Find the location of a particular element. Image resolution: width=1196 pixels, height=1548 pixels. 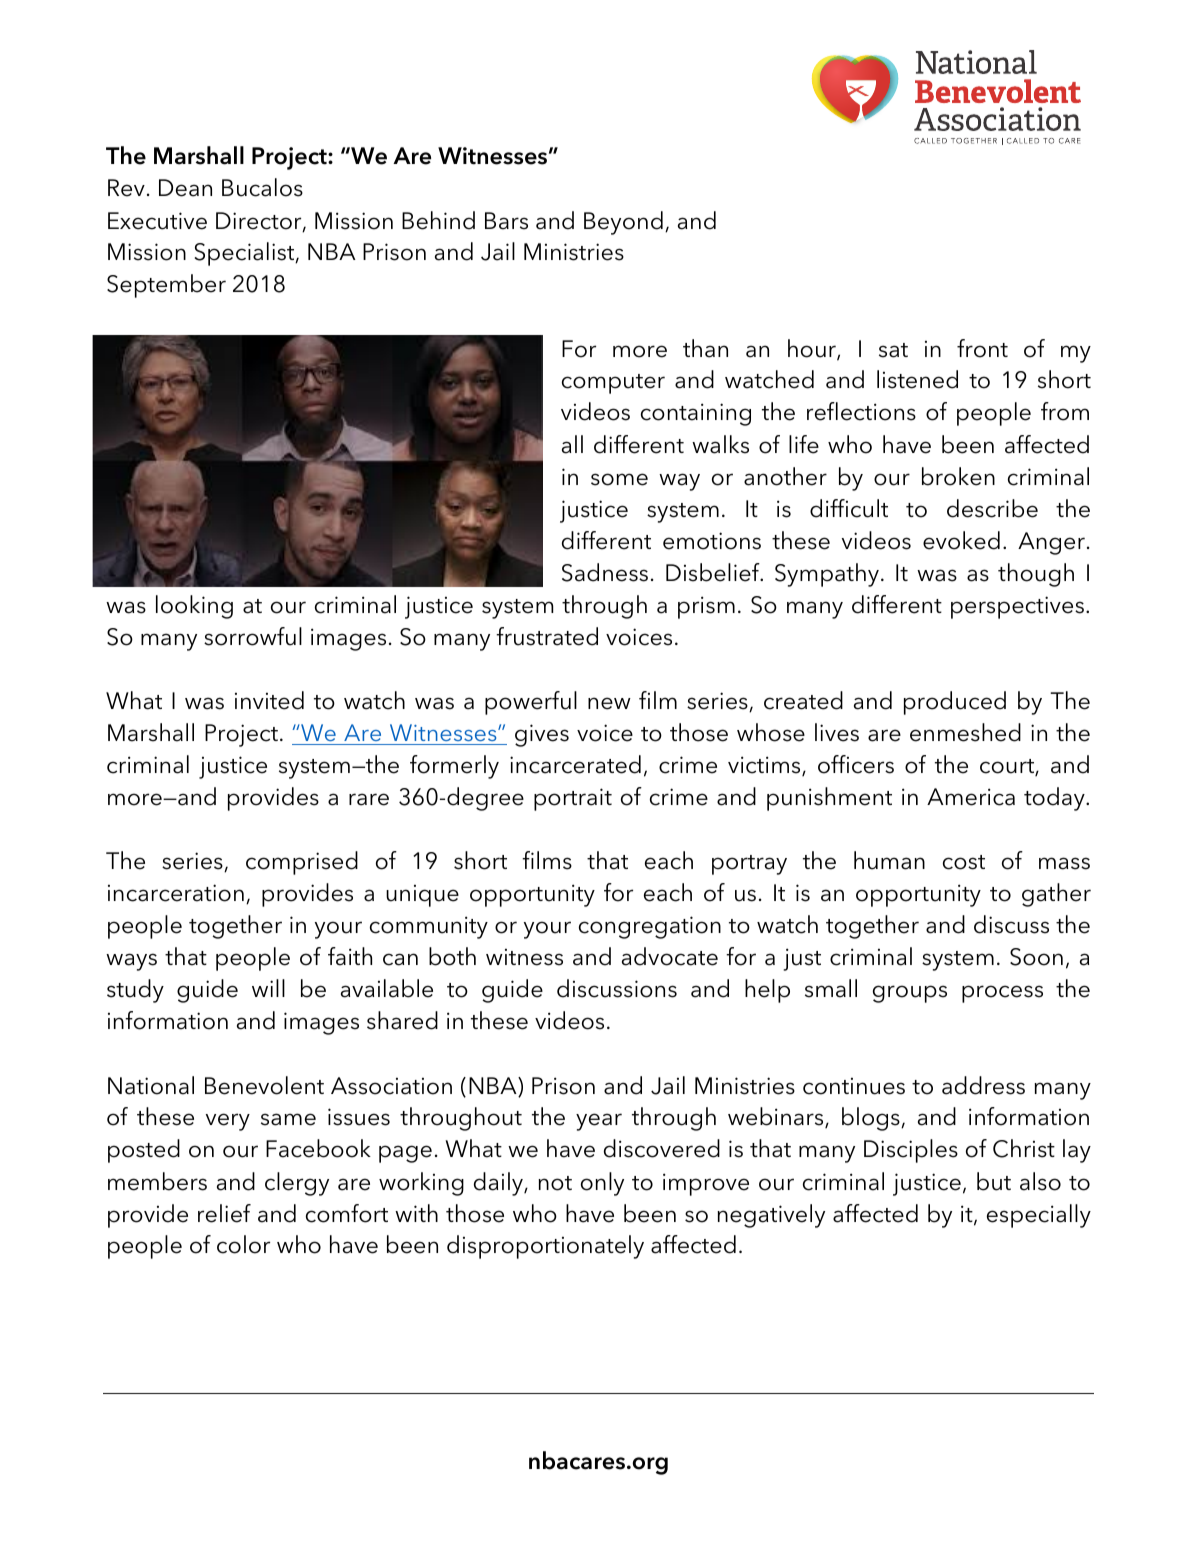

looking is located at coordinates (194, 607).
